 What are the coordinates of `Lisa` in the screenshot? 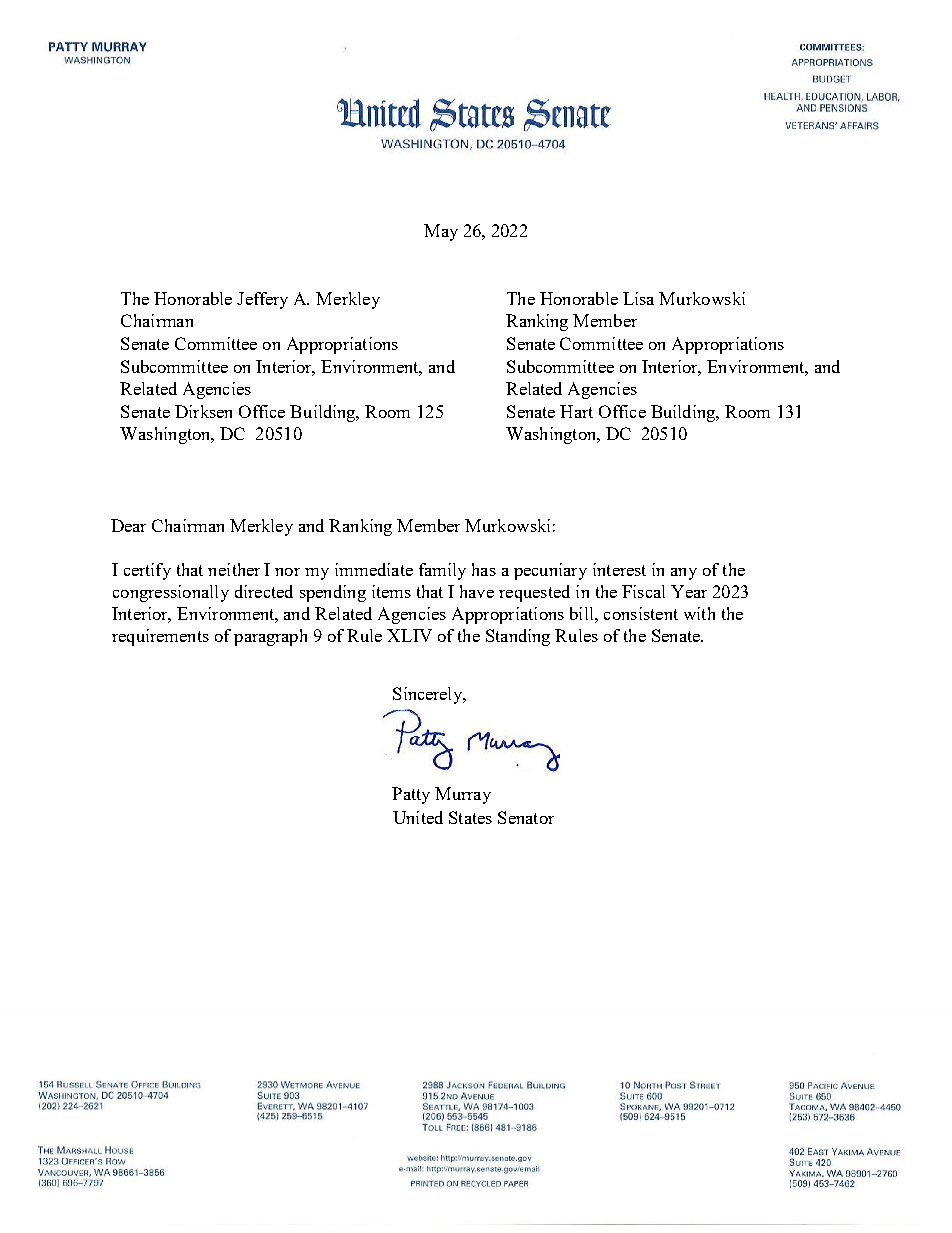 It's located at (638, 298).
